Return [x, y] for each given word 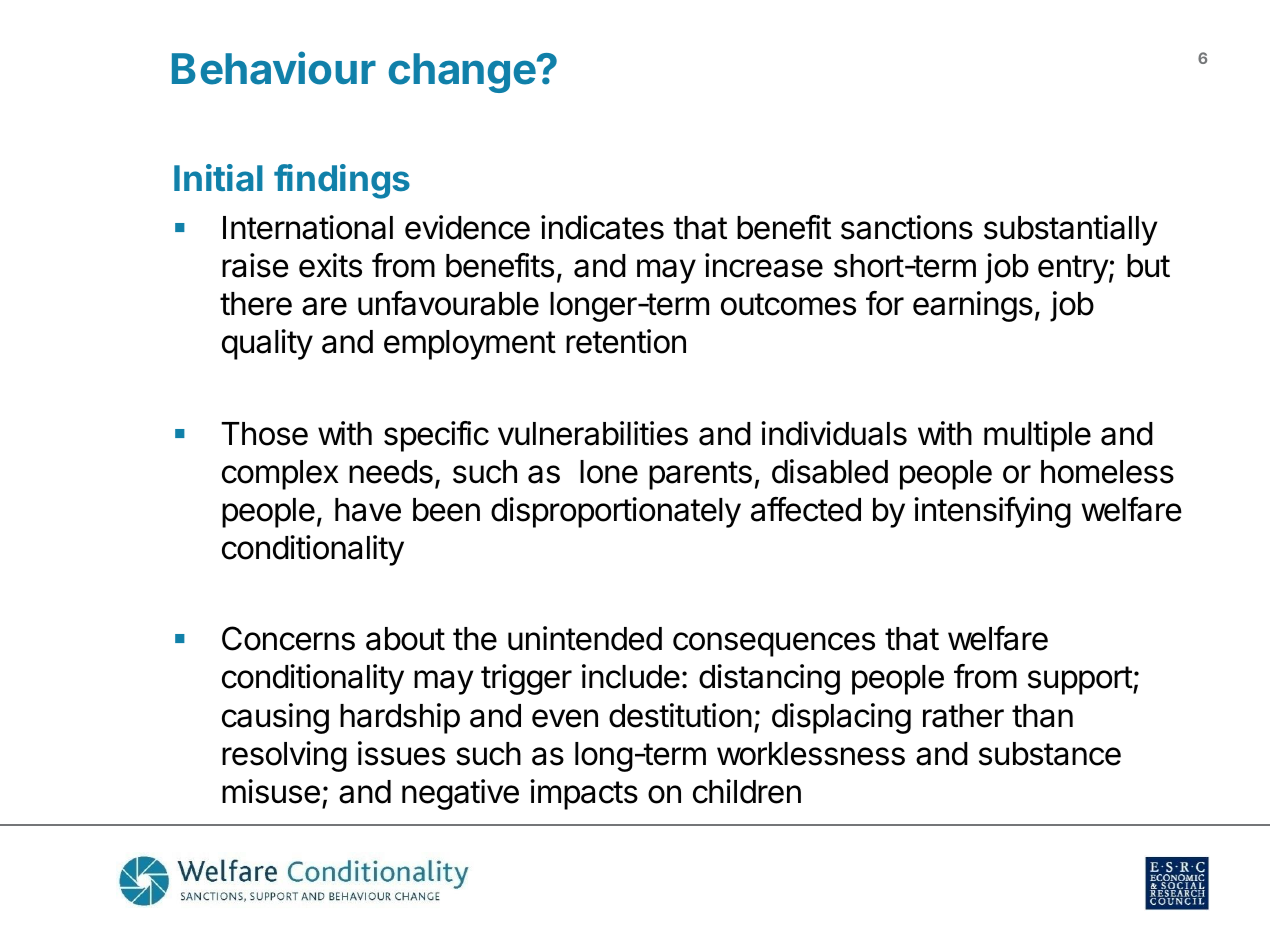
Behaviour [274, 68]
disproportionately [616, 512]
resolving [284, 756]
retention [626, 341]
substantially [1070, 230]
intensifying [992, 512]
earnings [973, 306]
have [368, 510]
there [256, 304]
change [462, 73]
